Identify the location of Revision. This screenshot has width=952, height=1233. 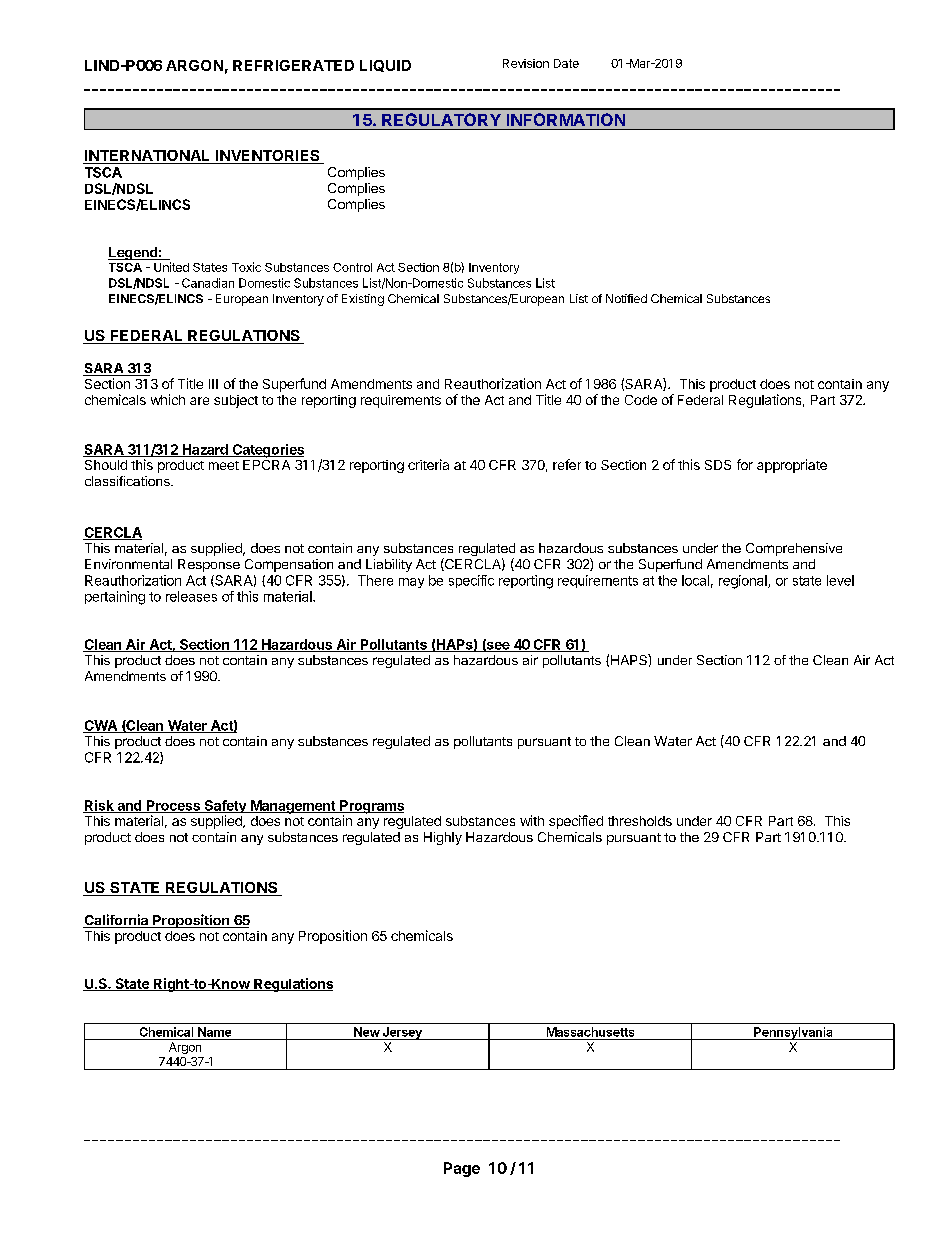
(526, 63).
